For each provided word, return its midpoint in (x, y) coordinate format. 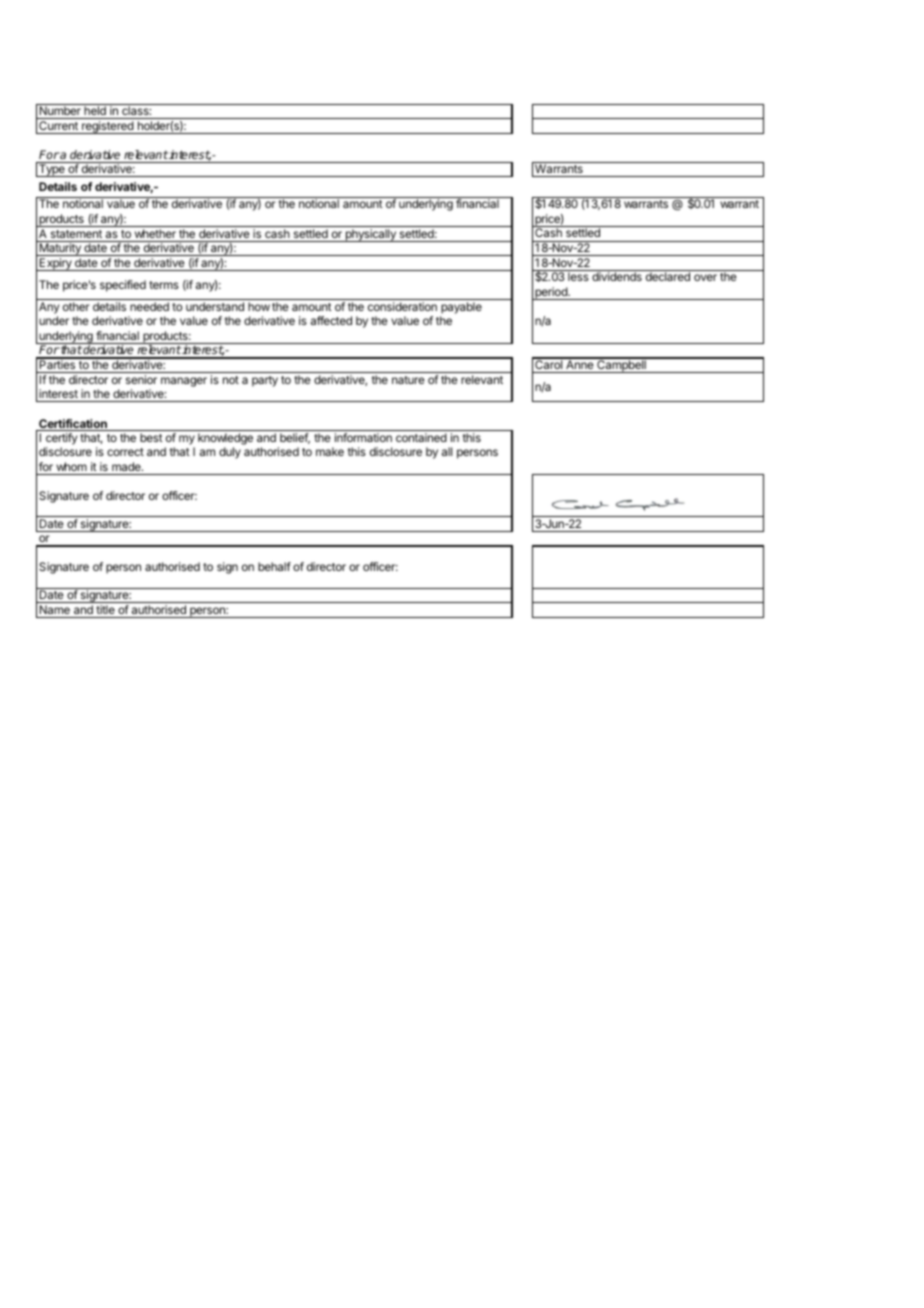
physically (370, 235)
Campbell (621, 365)
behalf (274, 566)
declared (668, 276)
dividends (617, 276)
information (363, 437)
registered (108, 127)
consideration (402, 306)
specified (123, 286)
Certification (73, 425)
